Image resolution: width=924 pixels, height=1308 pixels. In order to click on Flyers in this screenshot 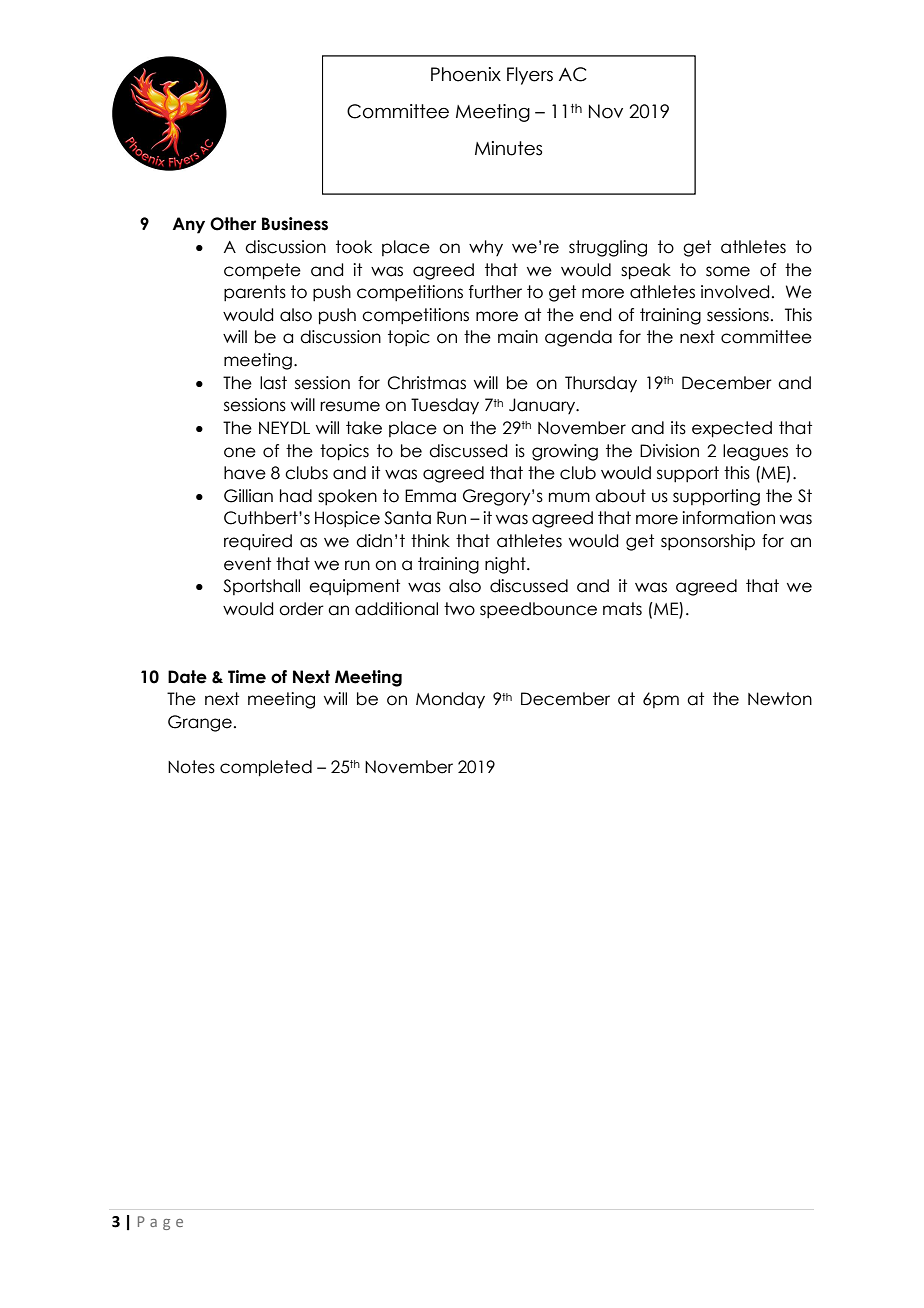, I will do `click(530, 76)`.
